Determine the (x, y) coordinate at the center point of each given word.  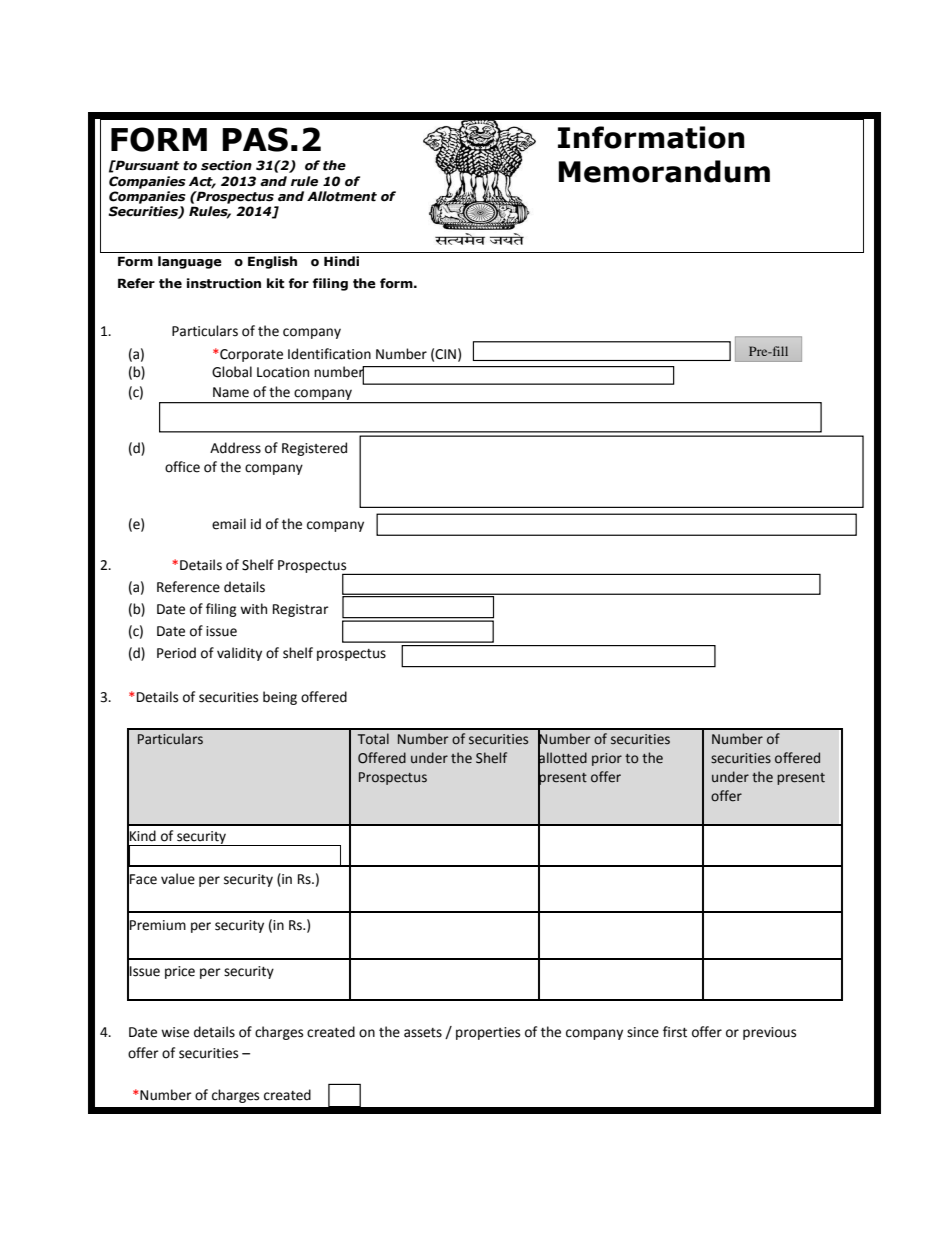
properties (488, 1033)
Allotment (342, 196)
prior (607, 759)
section (226, 165)
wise (175, 1032)
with (253, 609)
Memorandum (664, 171)
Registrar (301, 610)
